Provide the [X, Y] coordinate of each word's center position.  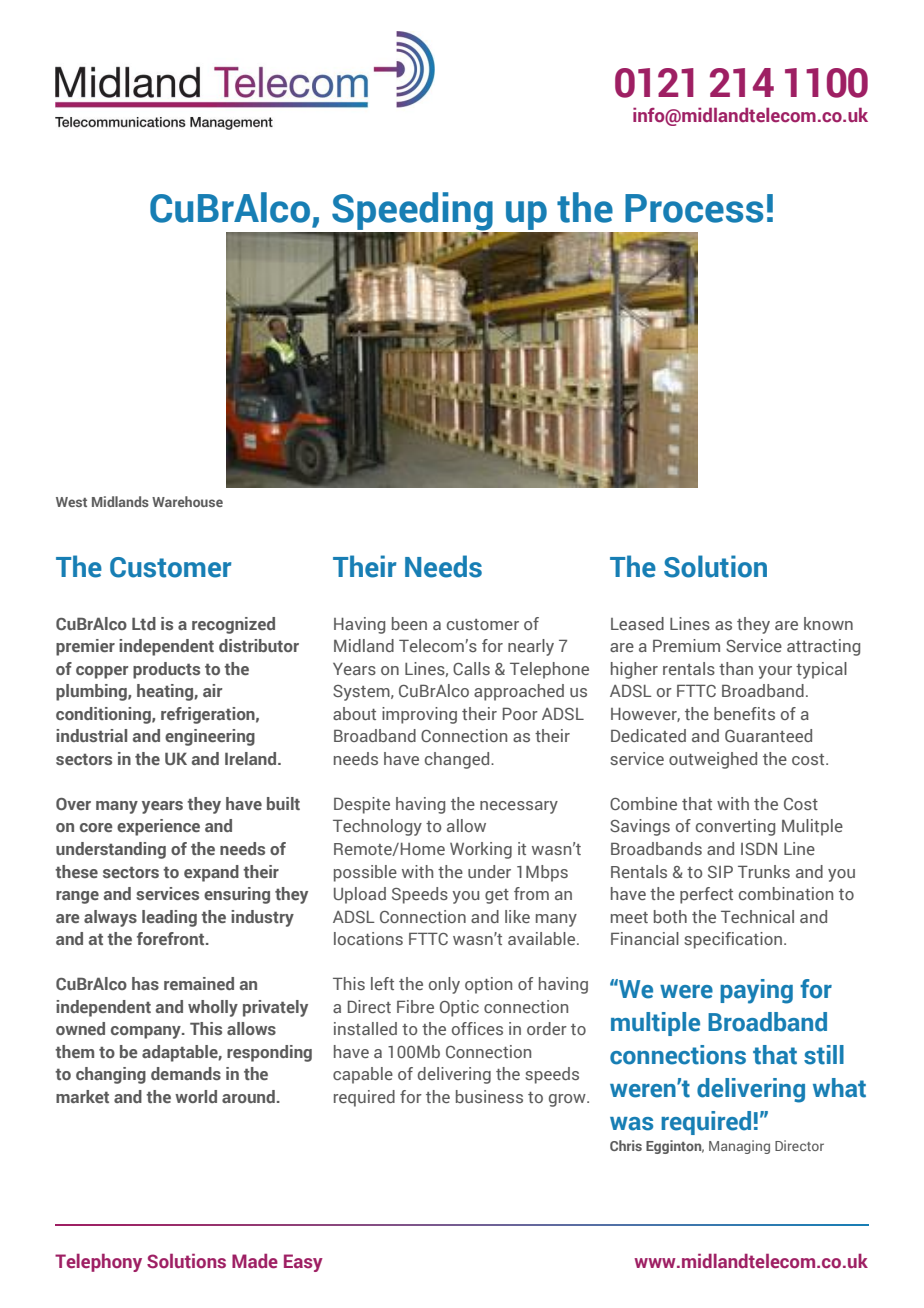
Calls [471, 668]
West [71, 502]
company [147, 1032]
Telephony [98, 1263]
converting [735, 827]
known [828, 623]
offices [477, 1028]
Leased [637, 623]
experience [158, 827]
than [736, 668]
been [409, 623]
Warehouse [187, 501]
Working [481, 850]
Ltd [144, 623]
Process [694, 208]
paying [756, 991]
